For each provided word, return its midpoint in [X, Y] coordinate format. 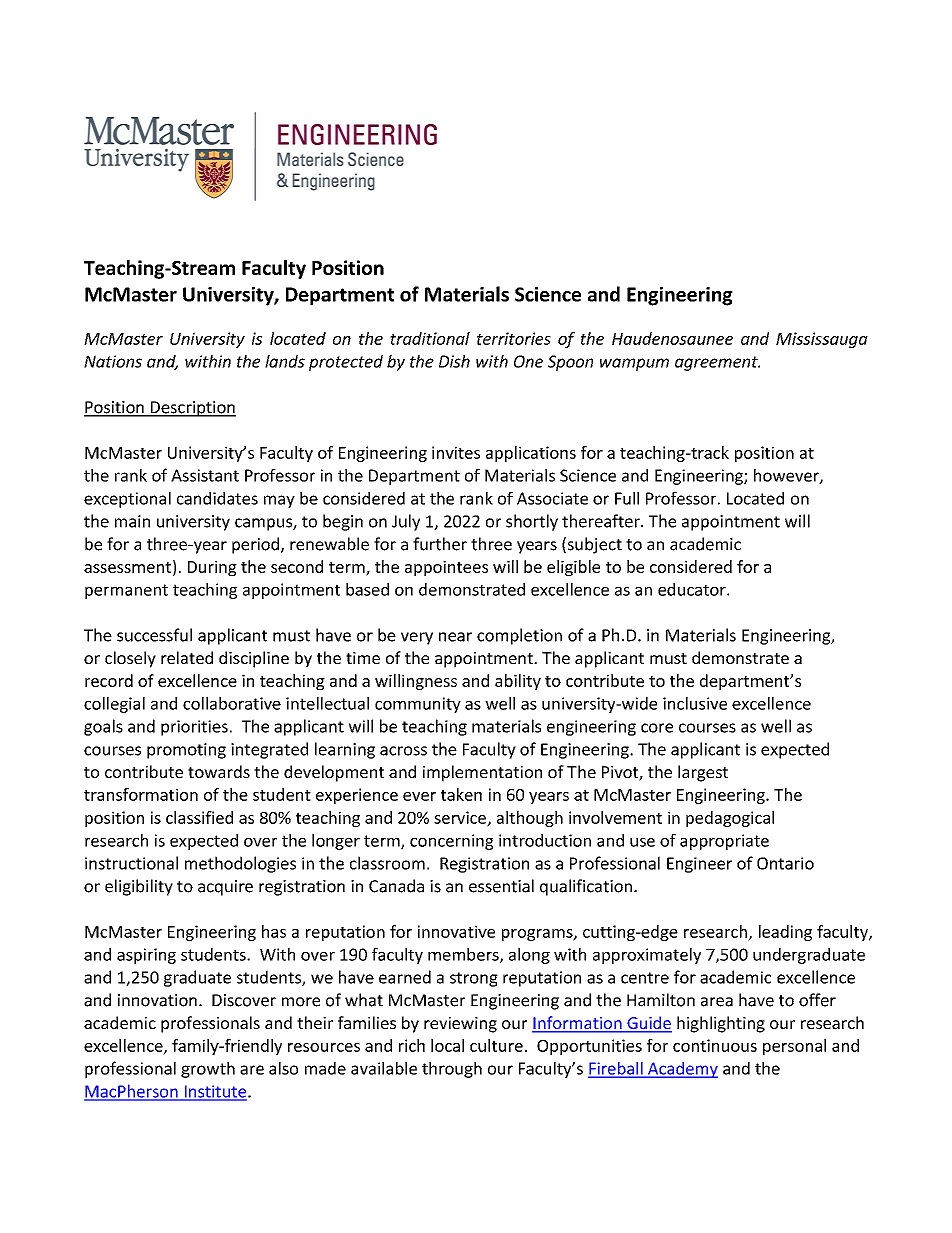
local [447, 1045]
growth [208, 1070]
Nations [113, 361]
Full [627, 498]
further [440, 544]
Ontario [785, 863]
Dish [454, 361]
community [418, 705]
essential [501, 886]
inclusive [695, 703]
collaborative [232, 703]
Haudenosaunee [672, 338]
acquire [225, 888]
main [132, 521]
